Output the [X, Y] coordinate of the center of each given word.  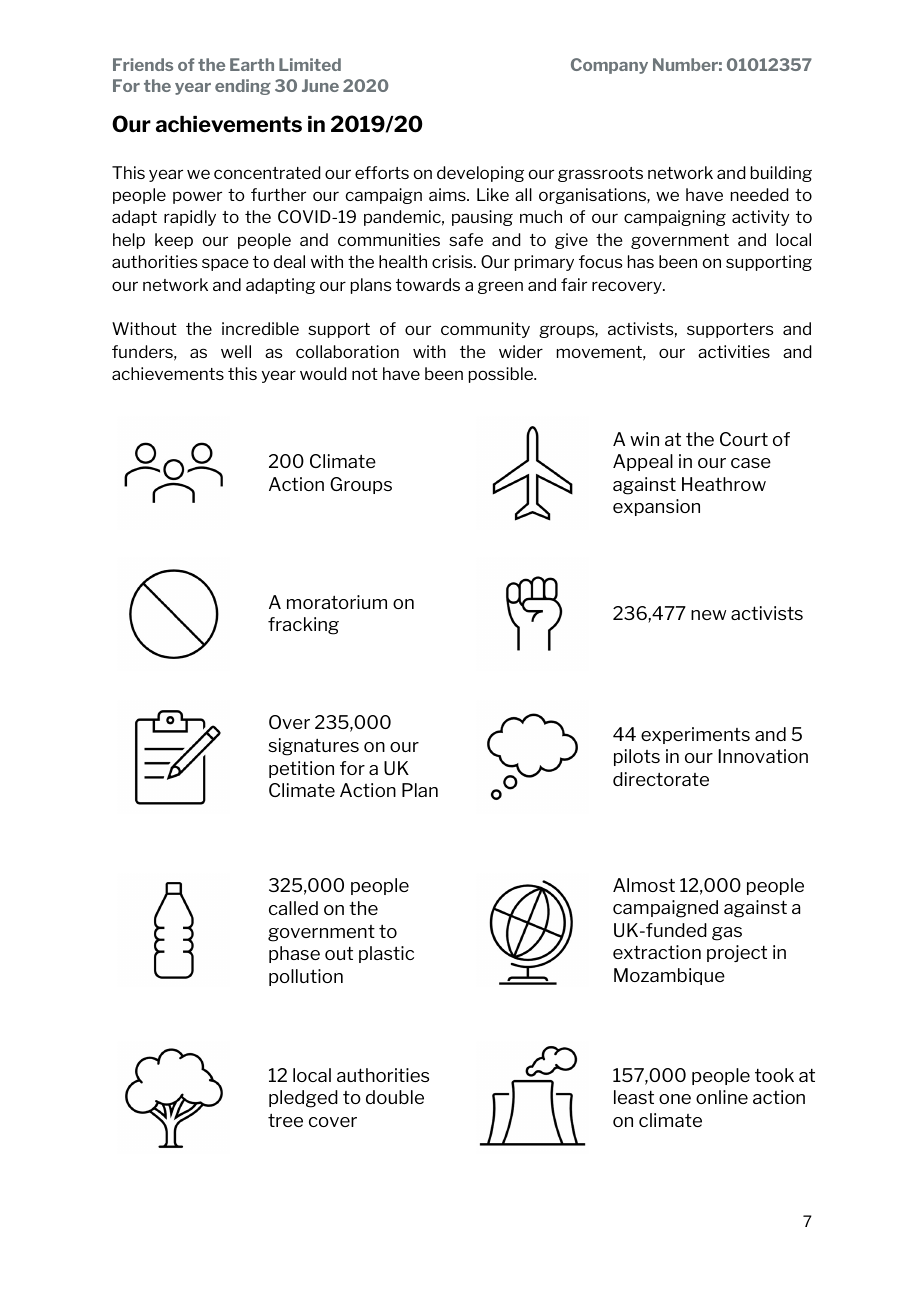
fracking [303, 626]
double [395, 1097]
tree [285, 1120]
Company [609, 66]
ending [243, 87]
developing [480, 174]
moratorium [337, 602]
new [708, 615]
